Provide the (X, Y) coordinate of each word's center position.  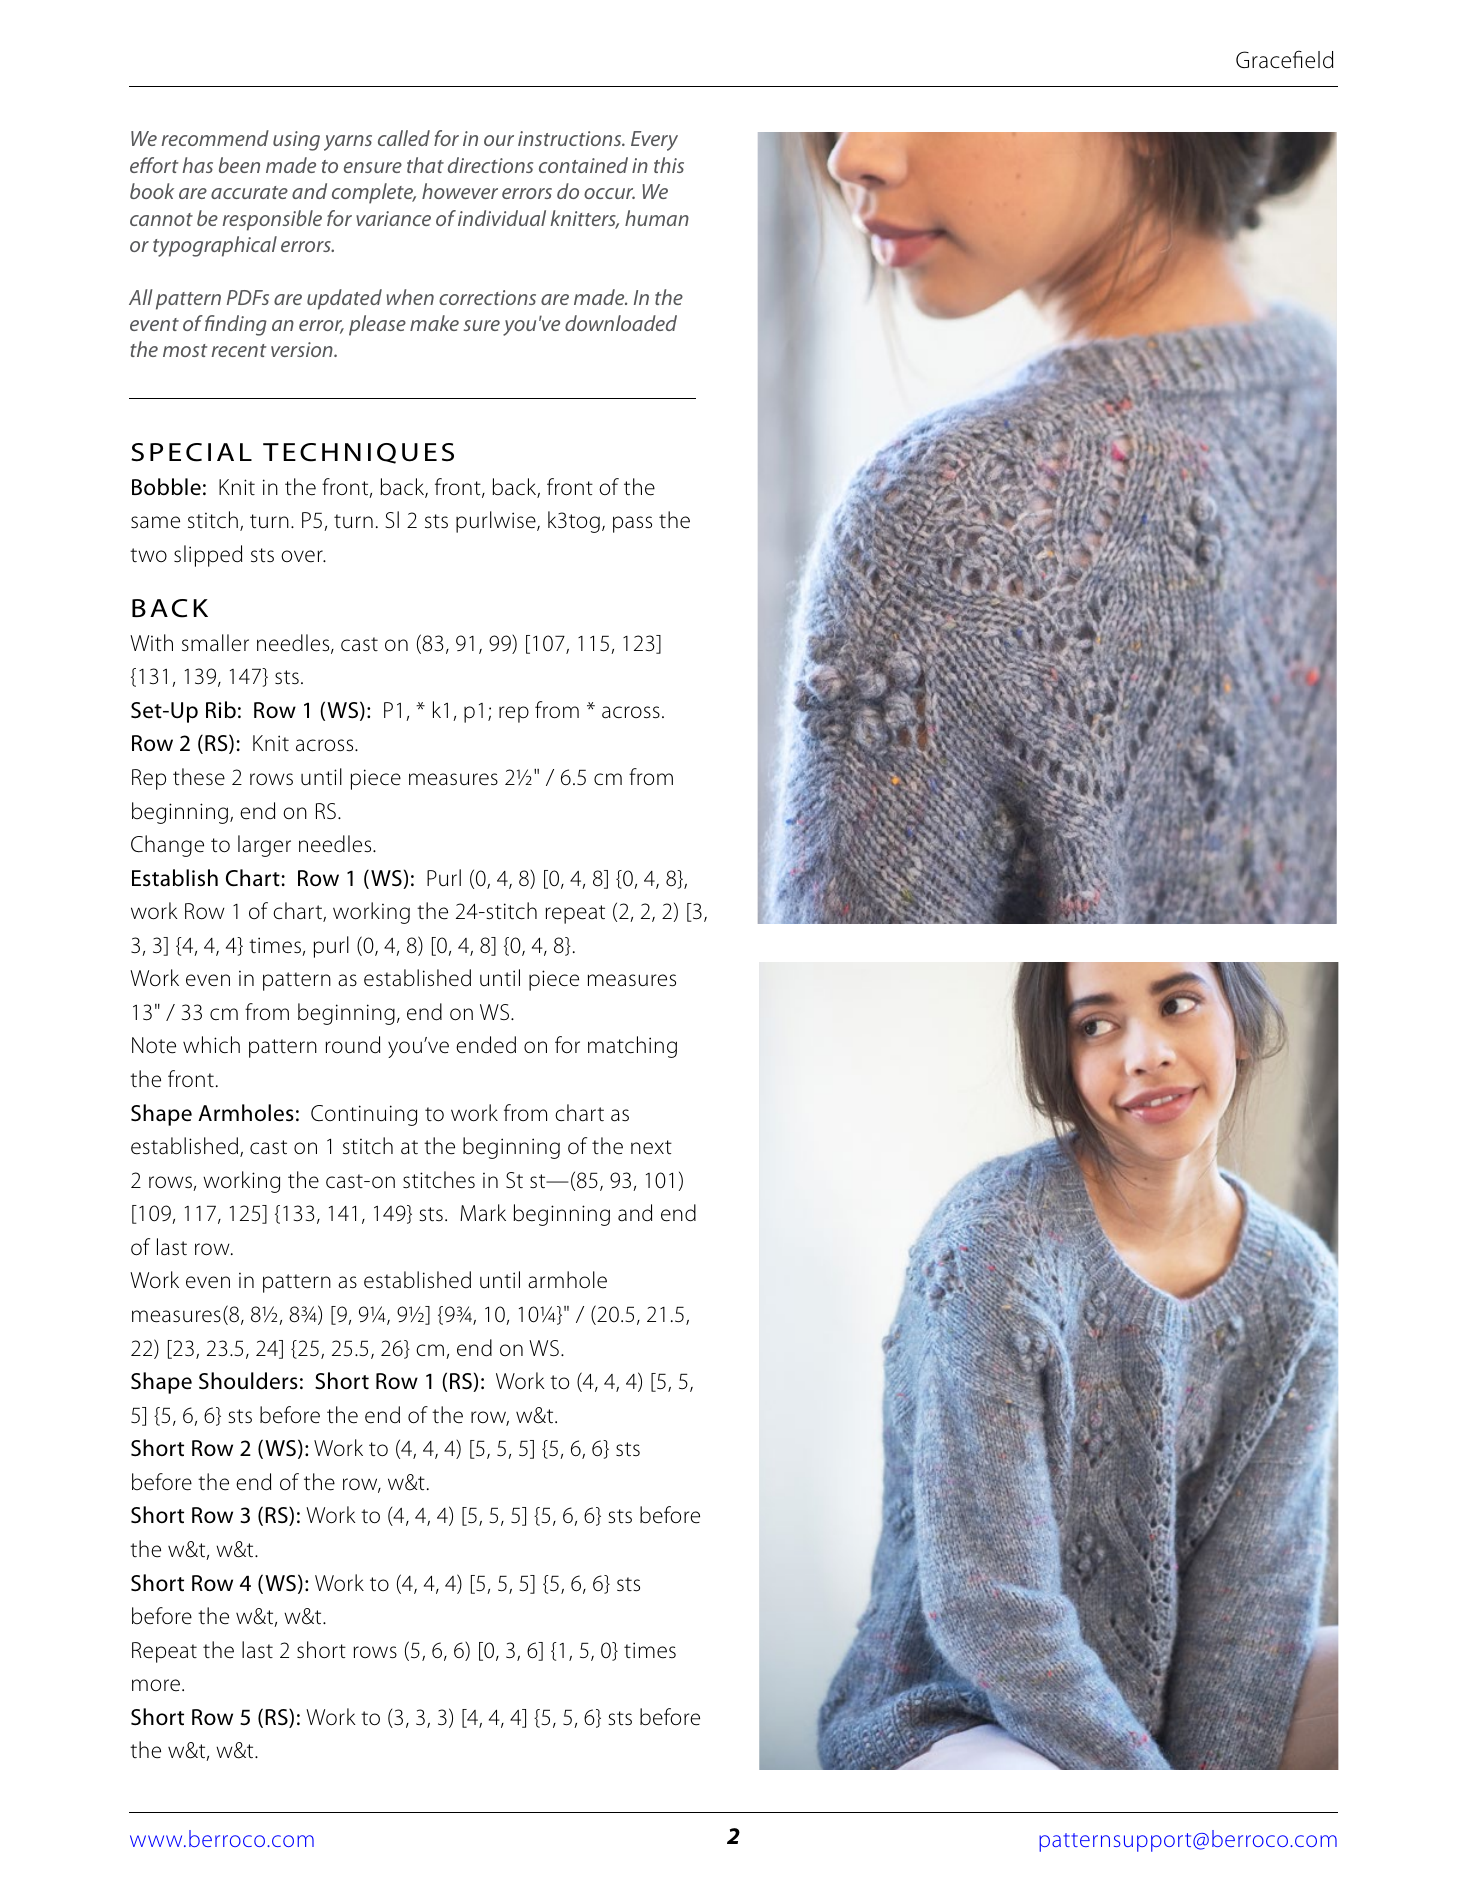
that (425, 165)
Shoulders (248, 1381)
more (156, 1685)
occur (609, 193)
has (197, 165)
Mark (483, 1213)
